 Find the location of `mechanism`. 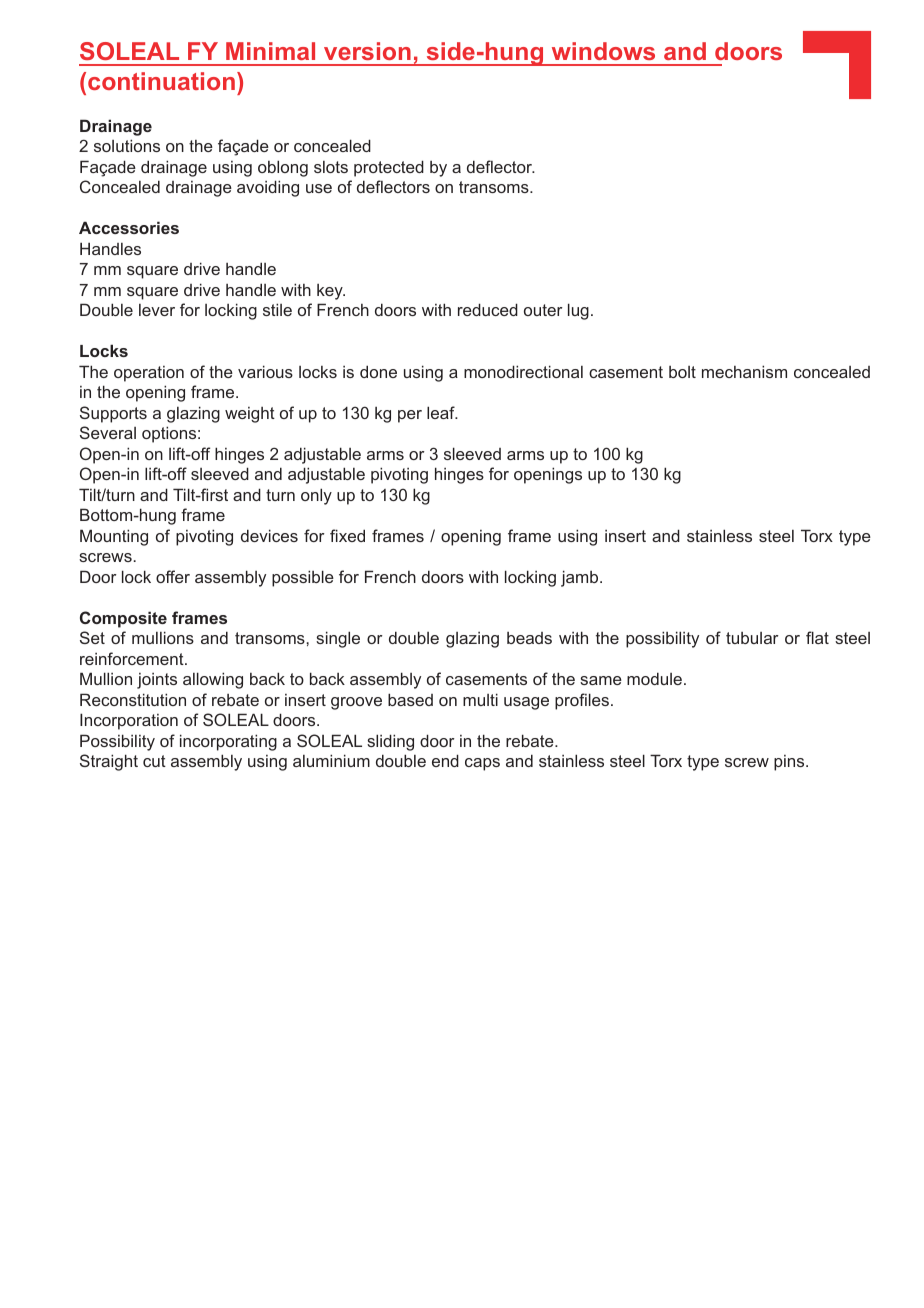

mechanism is located at coordinates (744, 371).
